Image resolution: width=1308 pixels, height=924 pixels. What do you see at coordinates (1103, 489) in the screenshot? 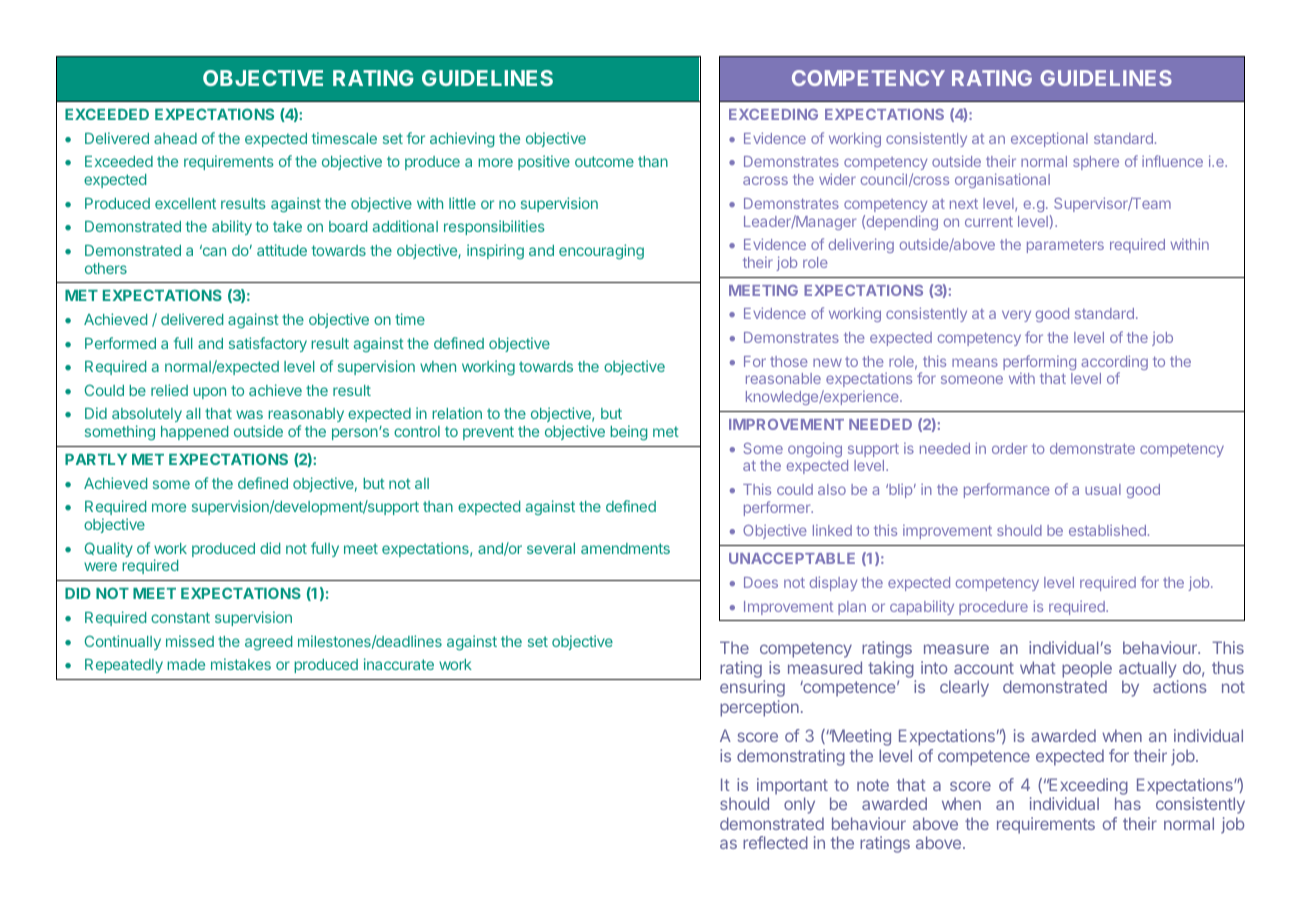
I see `usual` at bounding box center [1103, 489].
